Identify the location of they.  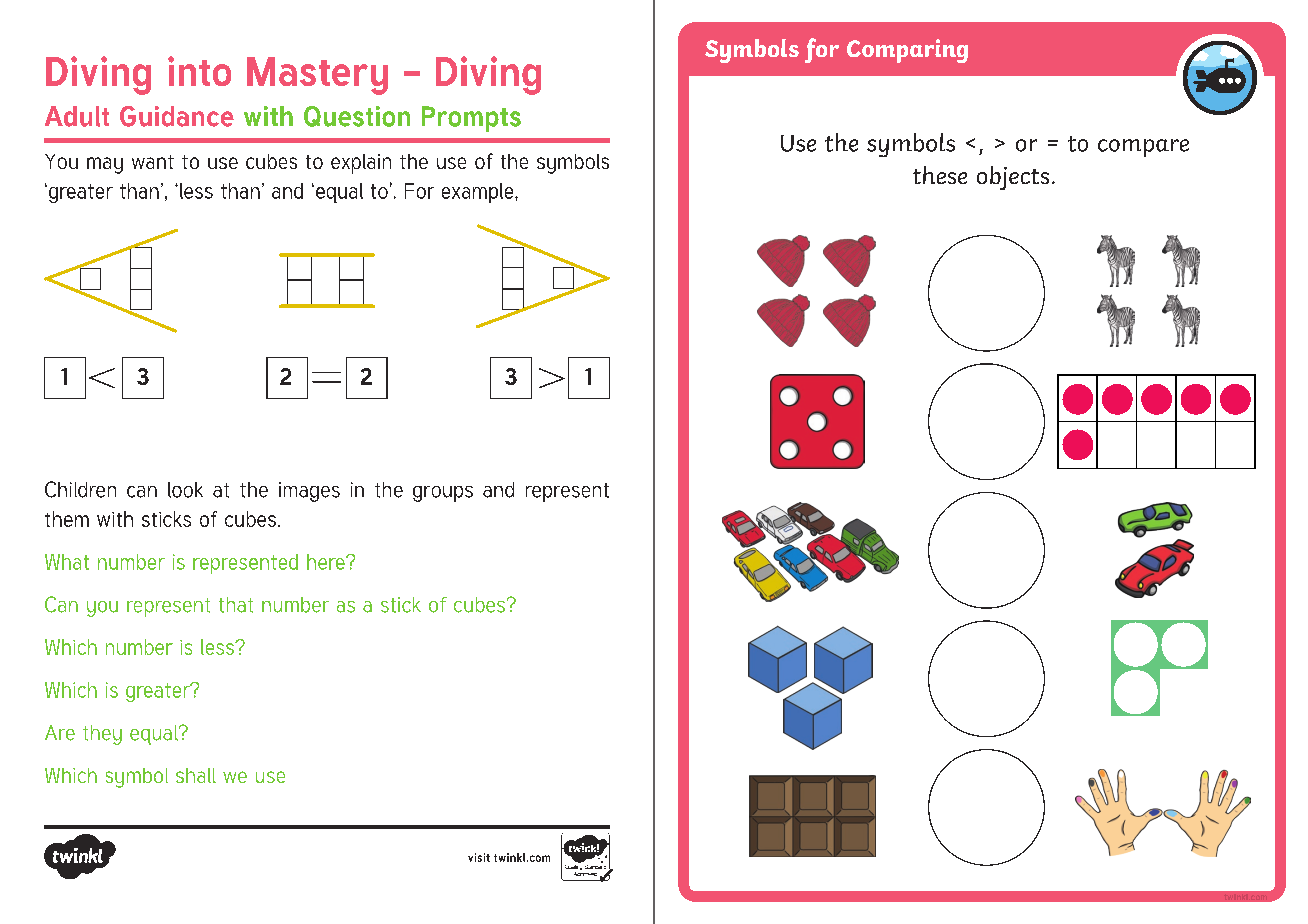
(102, 735).
